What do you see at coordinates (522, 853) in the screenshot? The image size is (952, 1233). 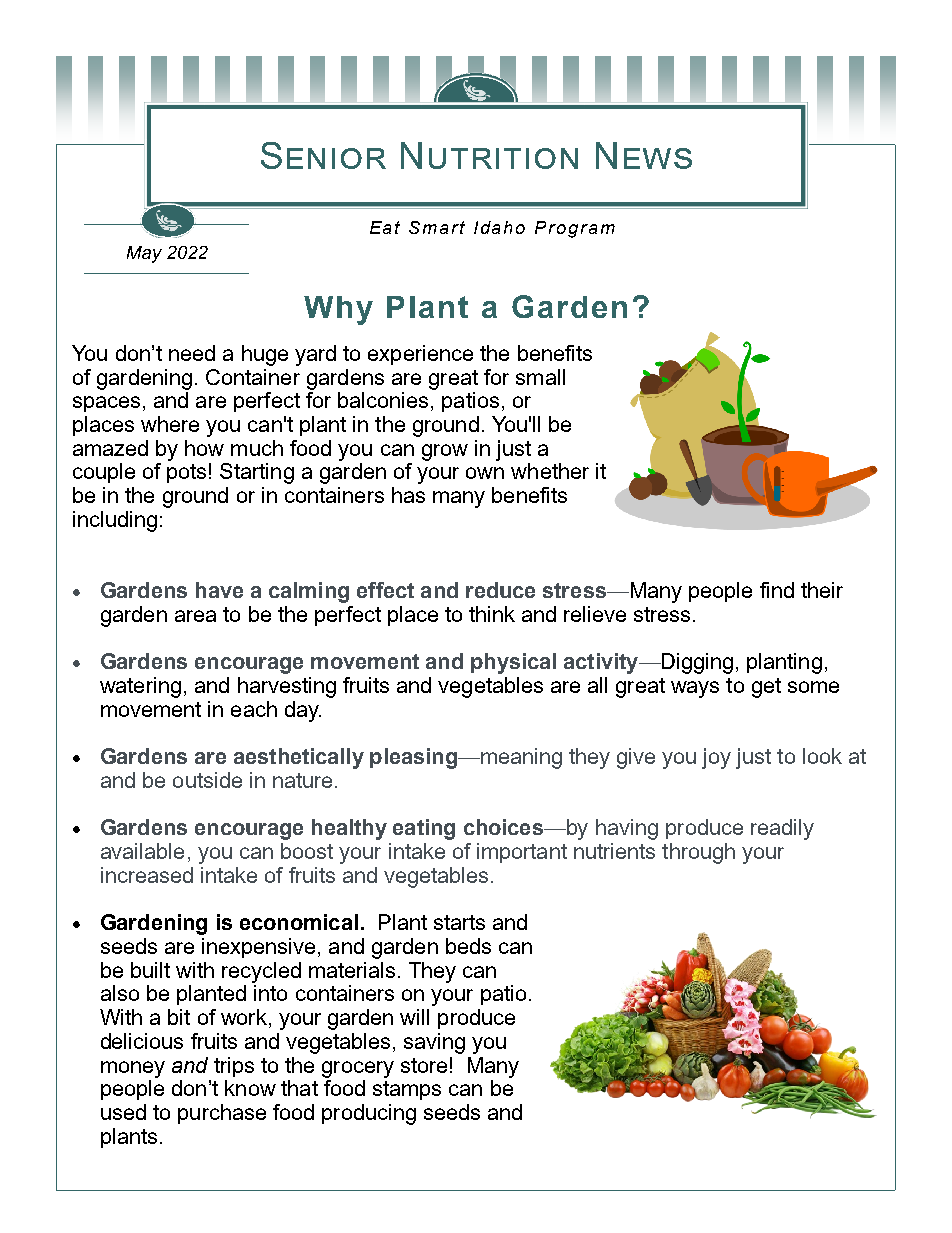 I see `important` at bounding box center [522, 853].
